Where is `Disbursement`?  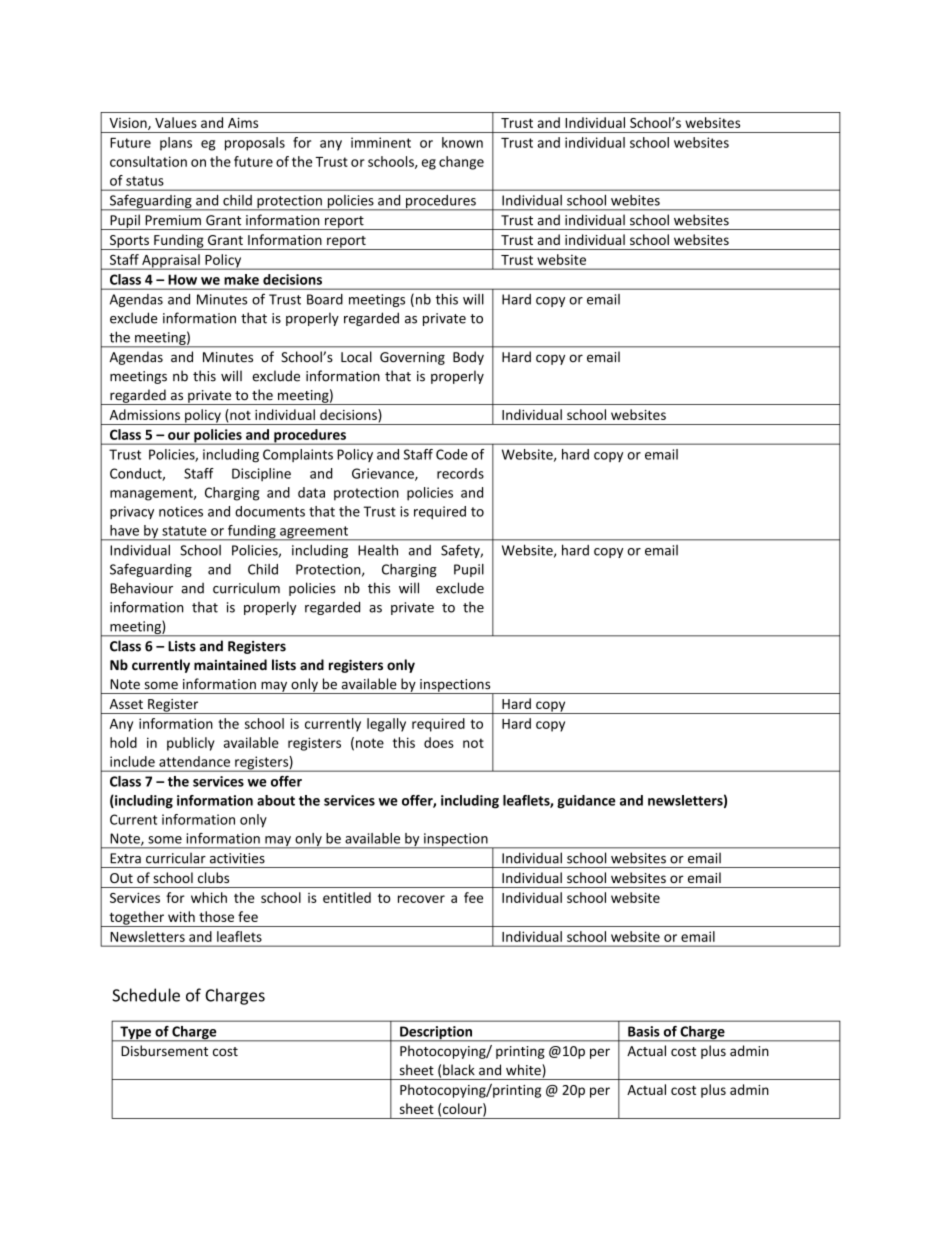
Disbursement is located at coordinates (164, 1050).
